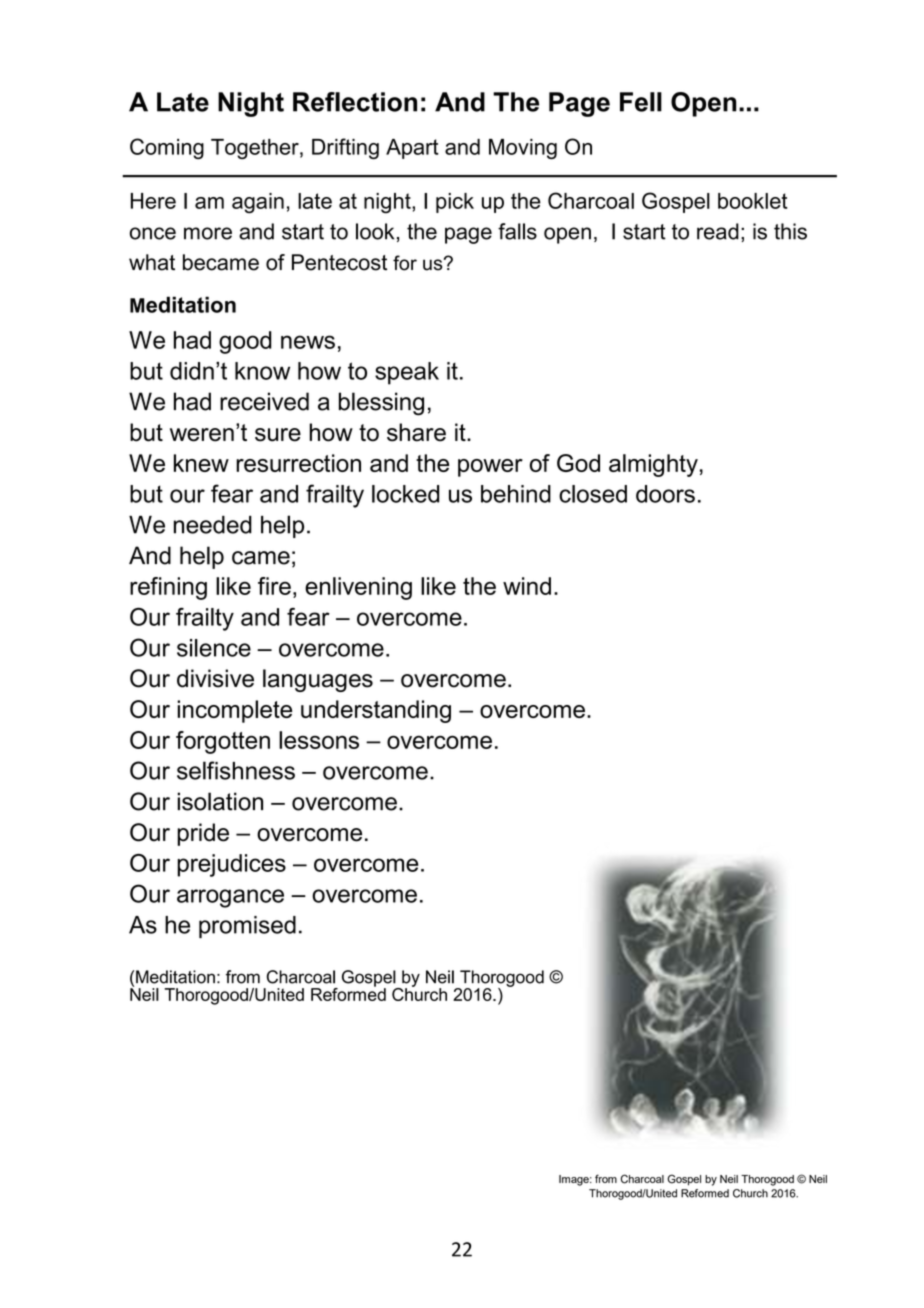  I want to click on doors, so click(665, 494).
